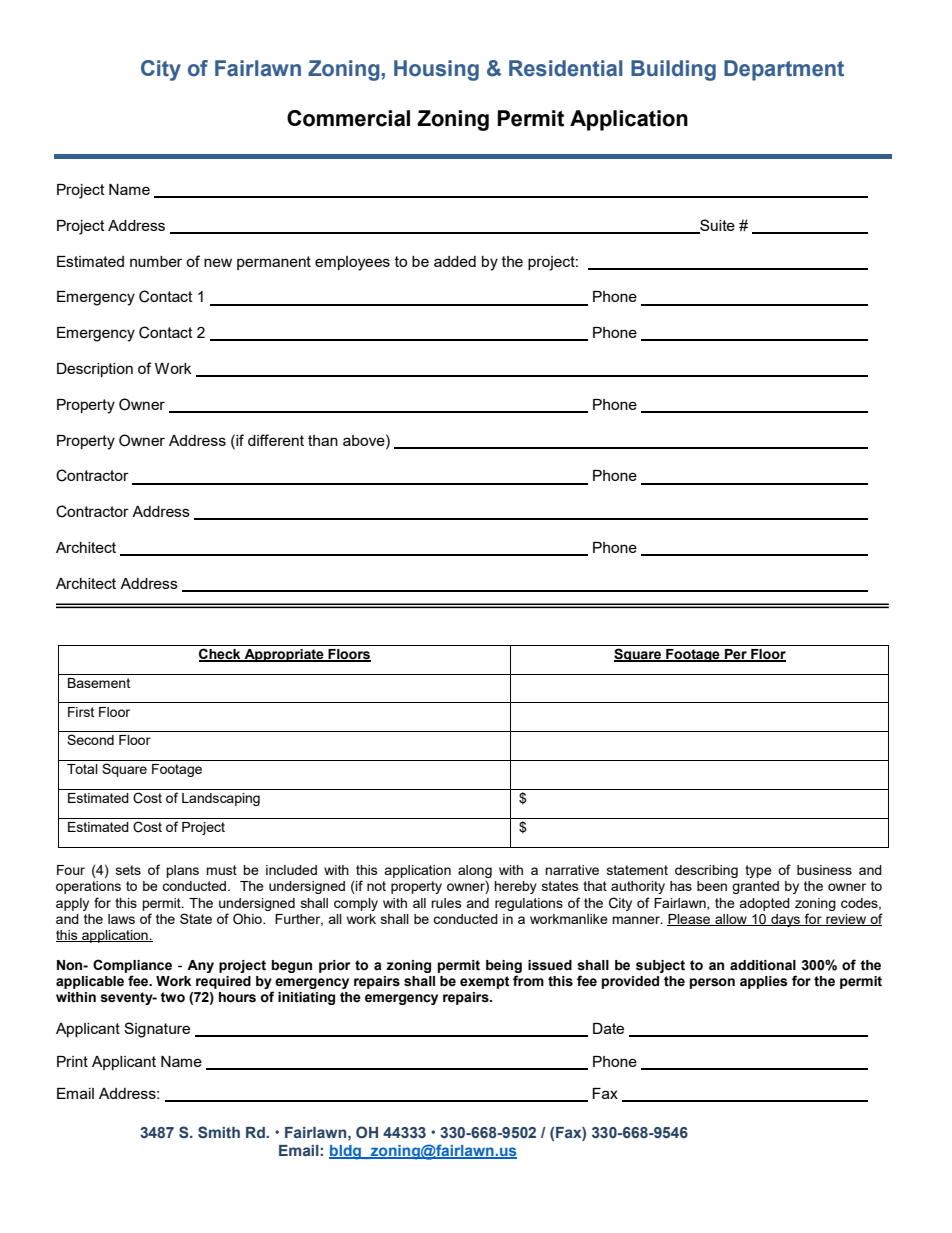 This image has height=1233, width=952. Describe the element at coordinates (348, 118) in the image. I see `Commercial` at that location.
